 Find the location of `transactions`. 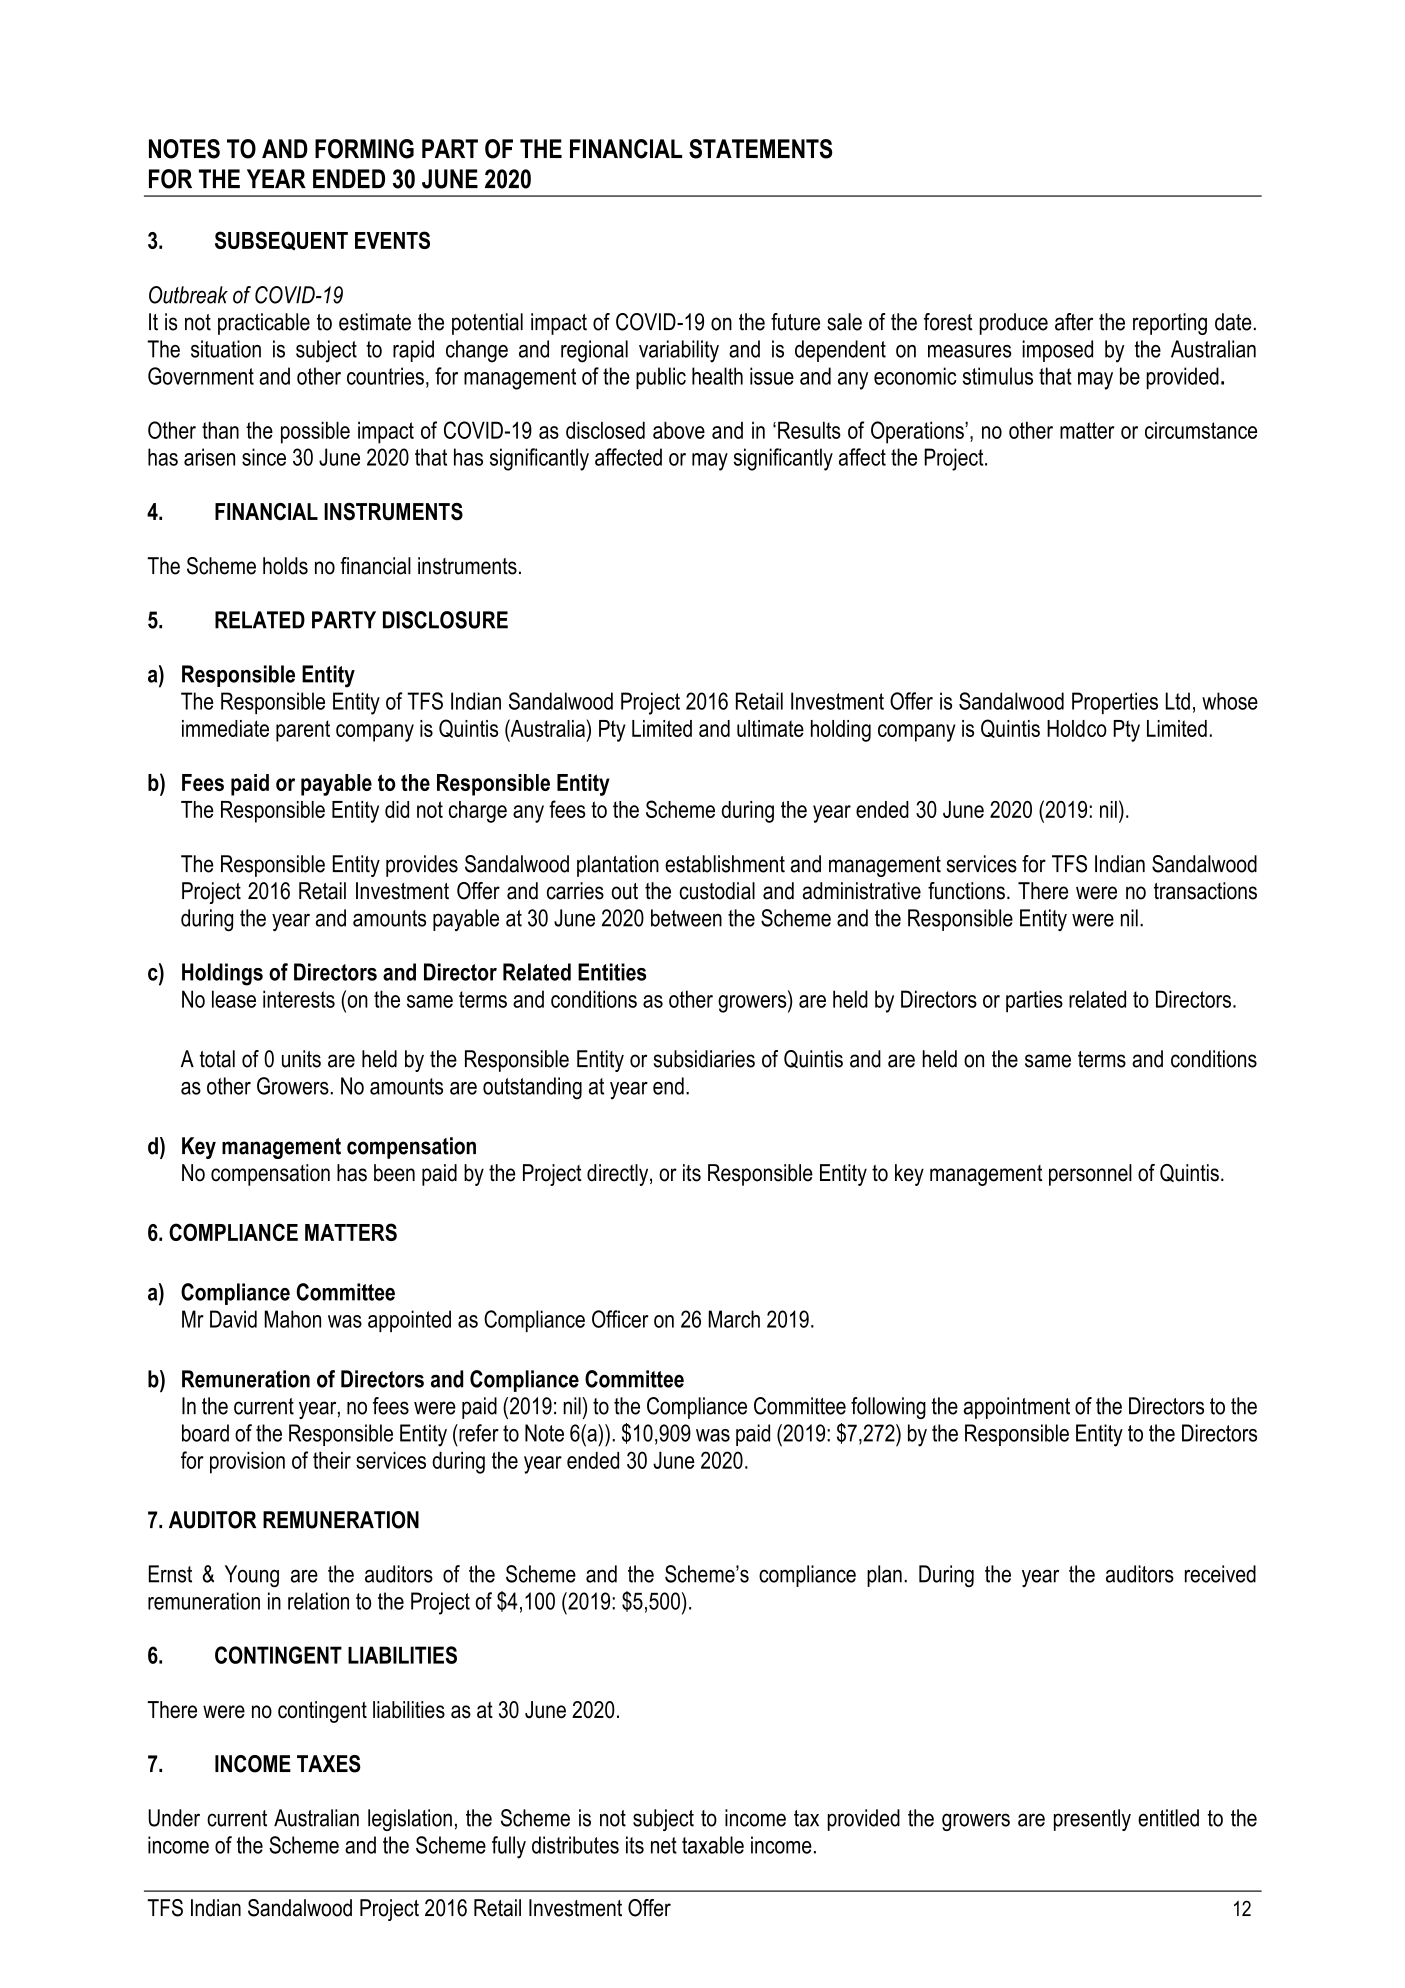

transactions is located at coordinates (1205, 891).
